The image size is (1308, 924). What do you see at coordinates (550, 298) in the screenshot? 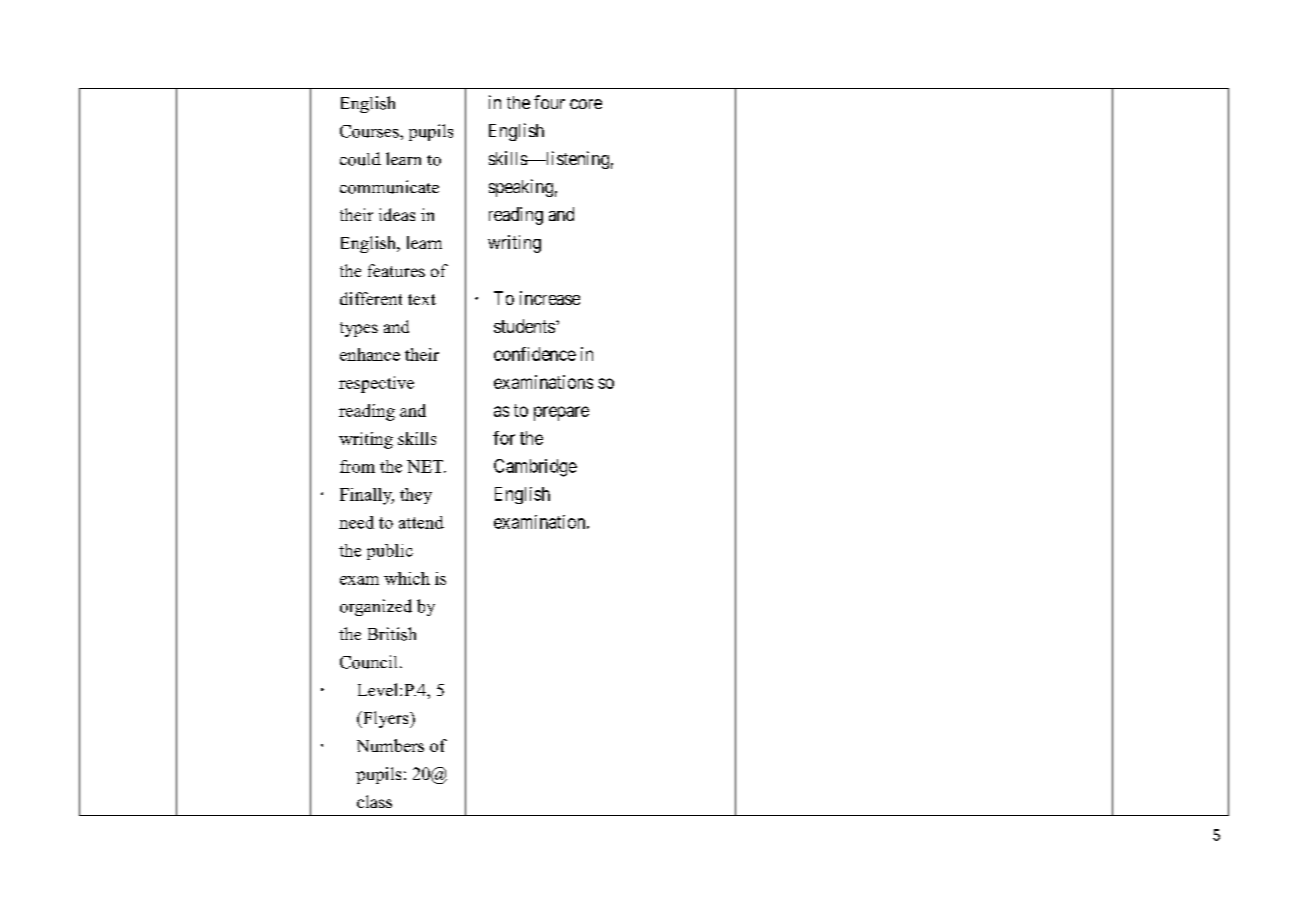
I see `increase` at bounding box center [550, 298].
